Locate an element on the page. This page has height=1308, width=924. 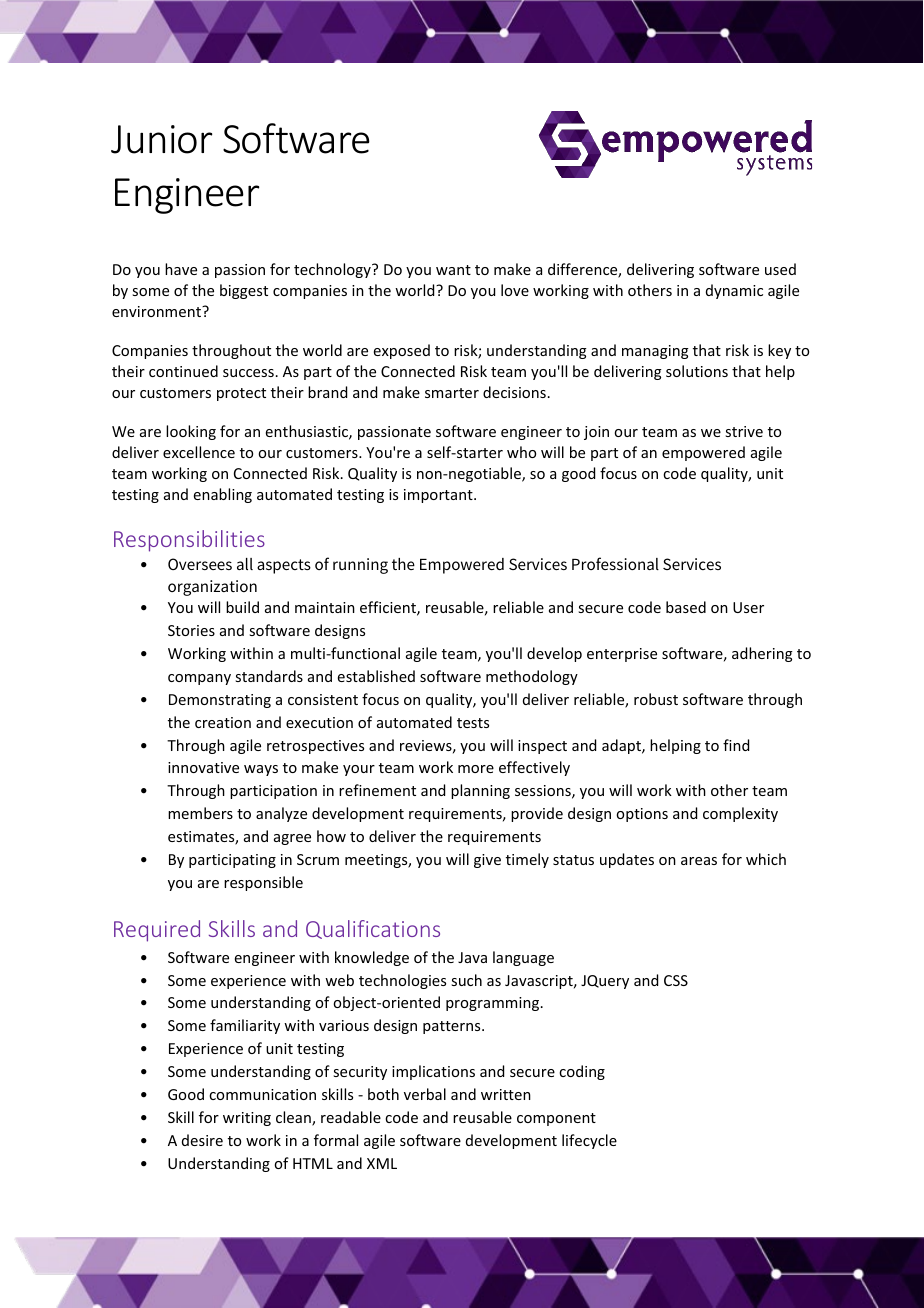
used is located at coordinates (780, 269).
